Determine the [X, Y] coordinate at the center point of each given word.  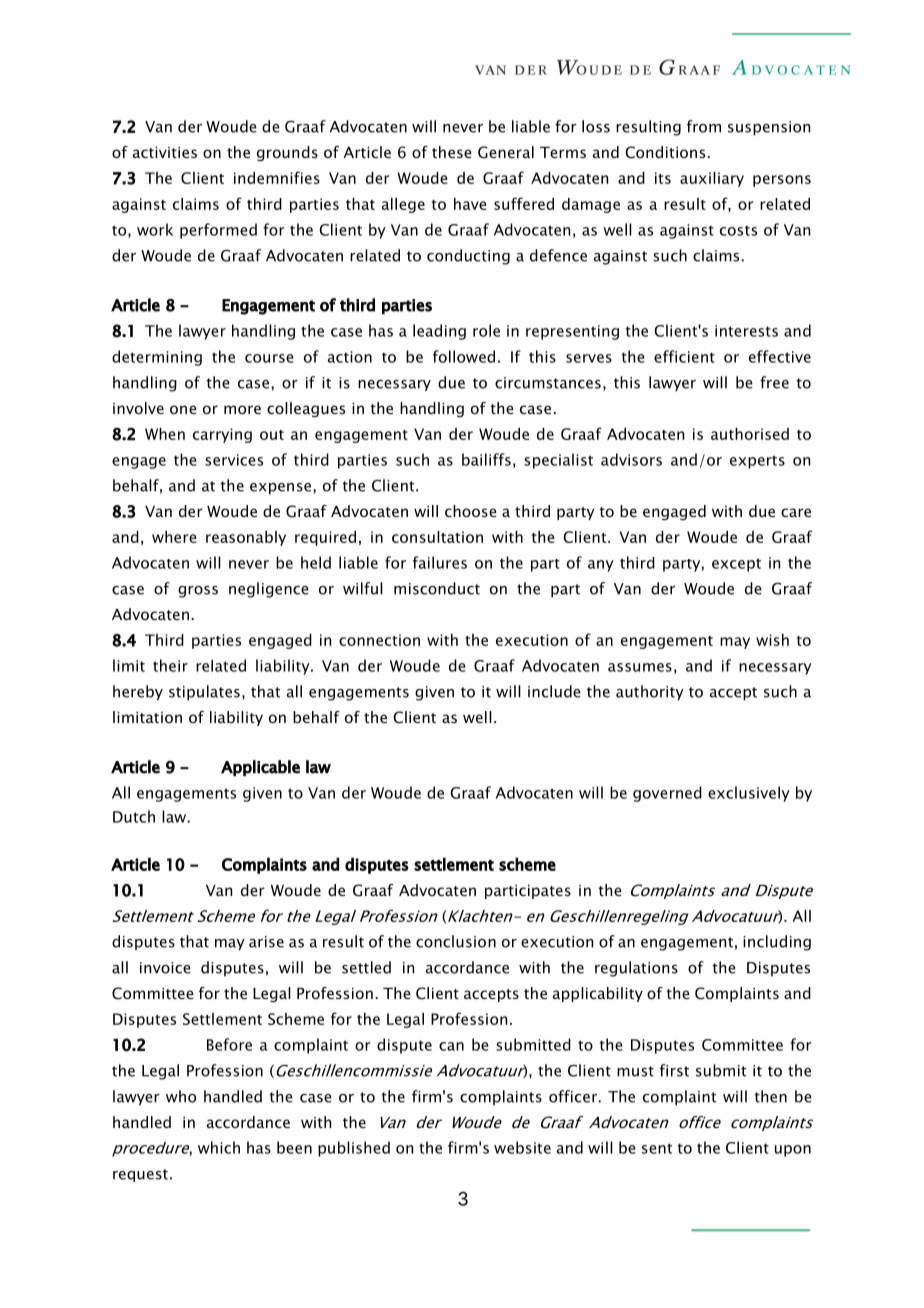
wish [772, 640]
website [522, 1147]
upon [793, 1151]
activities [165, 152]
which [219, 1147]
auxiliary [712, 179]
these [452, 152]
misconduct [437, 588]
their [170, 665]
